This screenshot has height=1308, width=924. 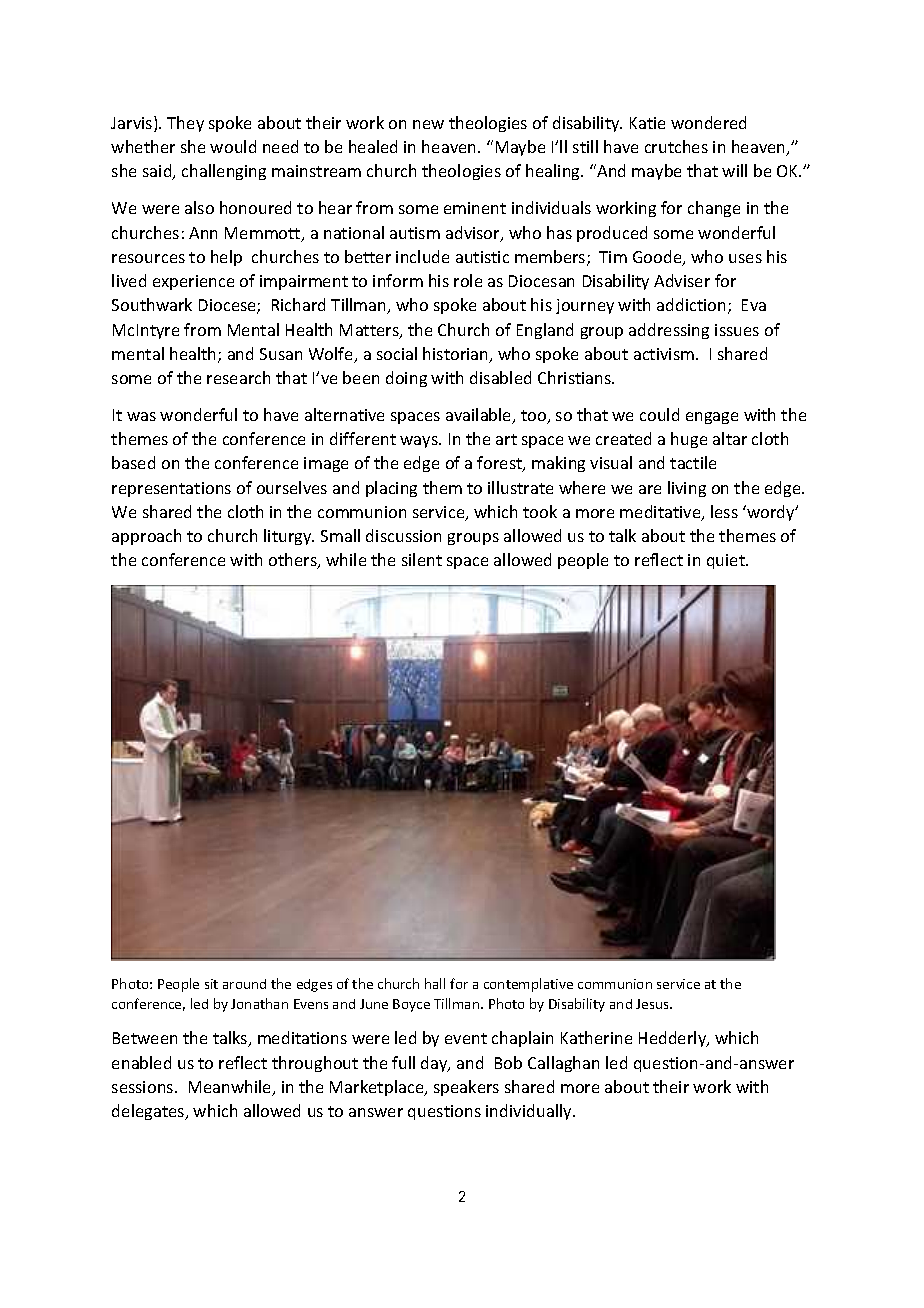 What do you see at coordinates (422, 559) in the screenshot?
I see `silent` at bounding box center [422, 559].
